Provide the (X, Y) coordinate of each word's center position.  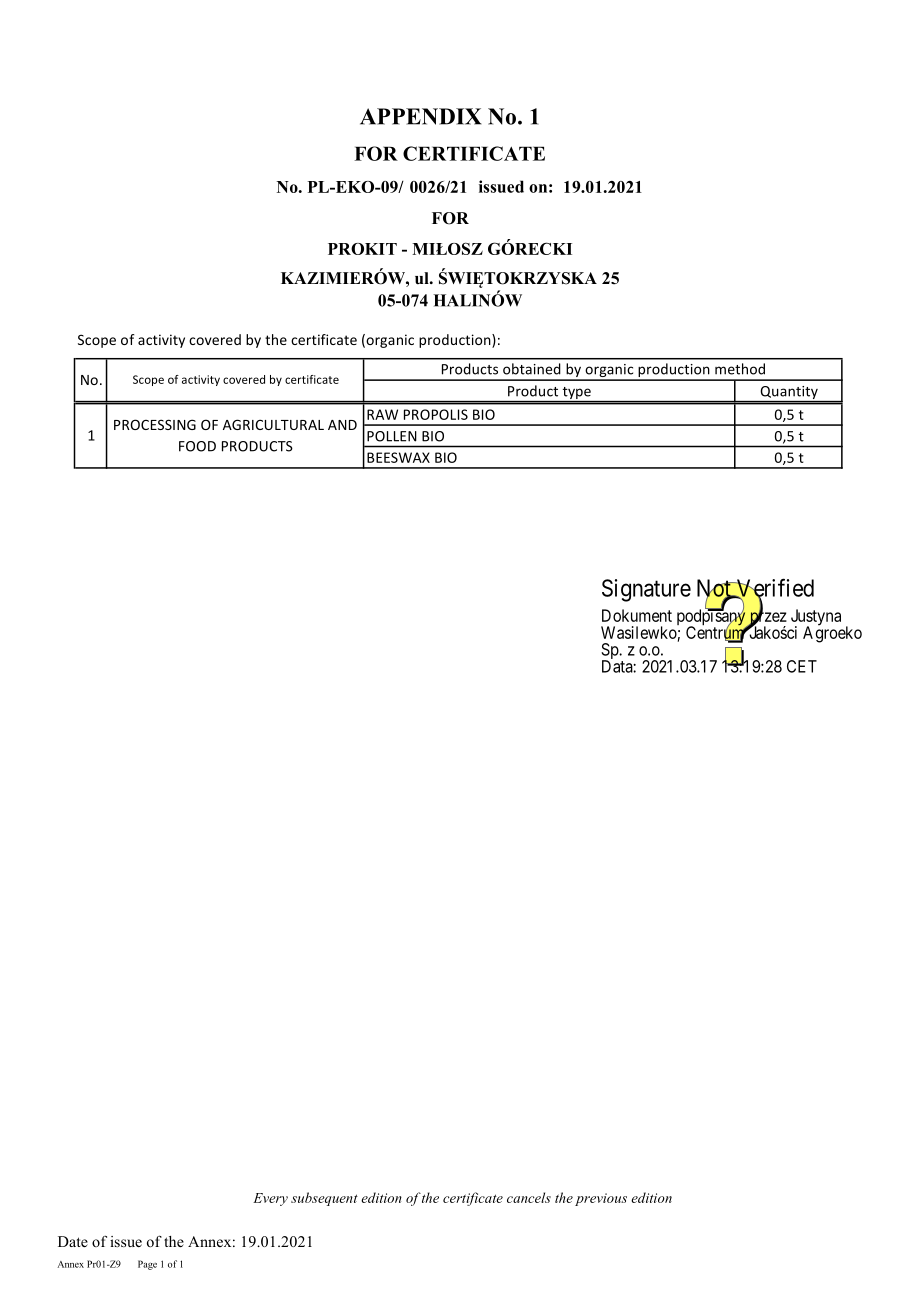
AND (342, 425)
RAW (382, 414)
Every (270, 1199)
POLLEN (392, 436)
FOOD (197, 446)
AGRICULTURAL (273, 424)
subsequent (324, 1199)
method (740, 369)
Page (147, 1265)
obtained (532, 369)
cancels (529, 1197)
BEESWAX (398, 457)
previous (601, 1199)
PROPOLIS (436, 414)
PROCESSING (155, 424)
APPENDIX (421, 116)
